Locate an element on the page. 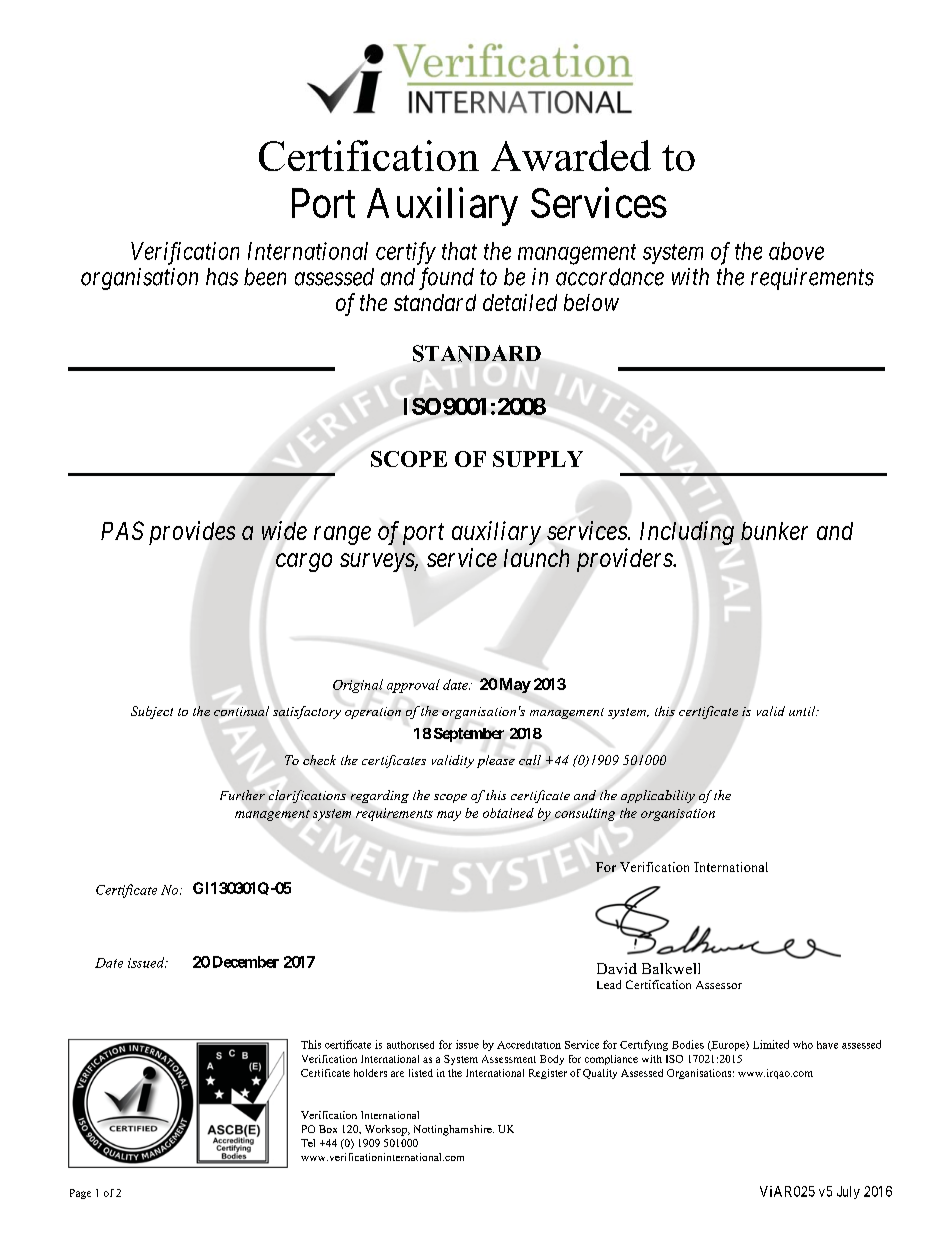  Page is located at coordinates (80, 1194).
